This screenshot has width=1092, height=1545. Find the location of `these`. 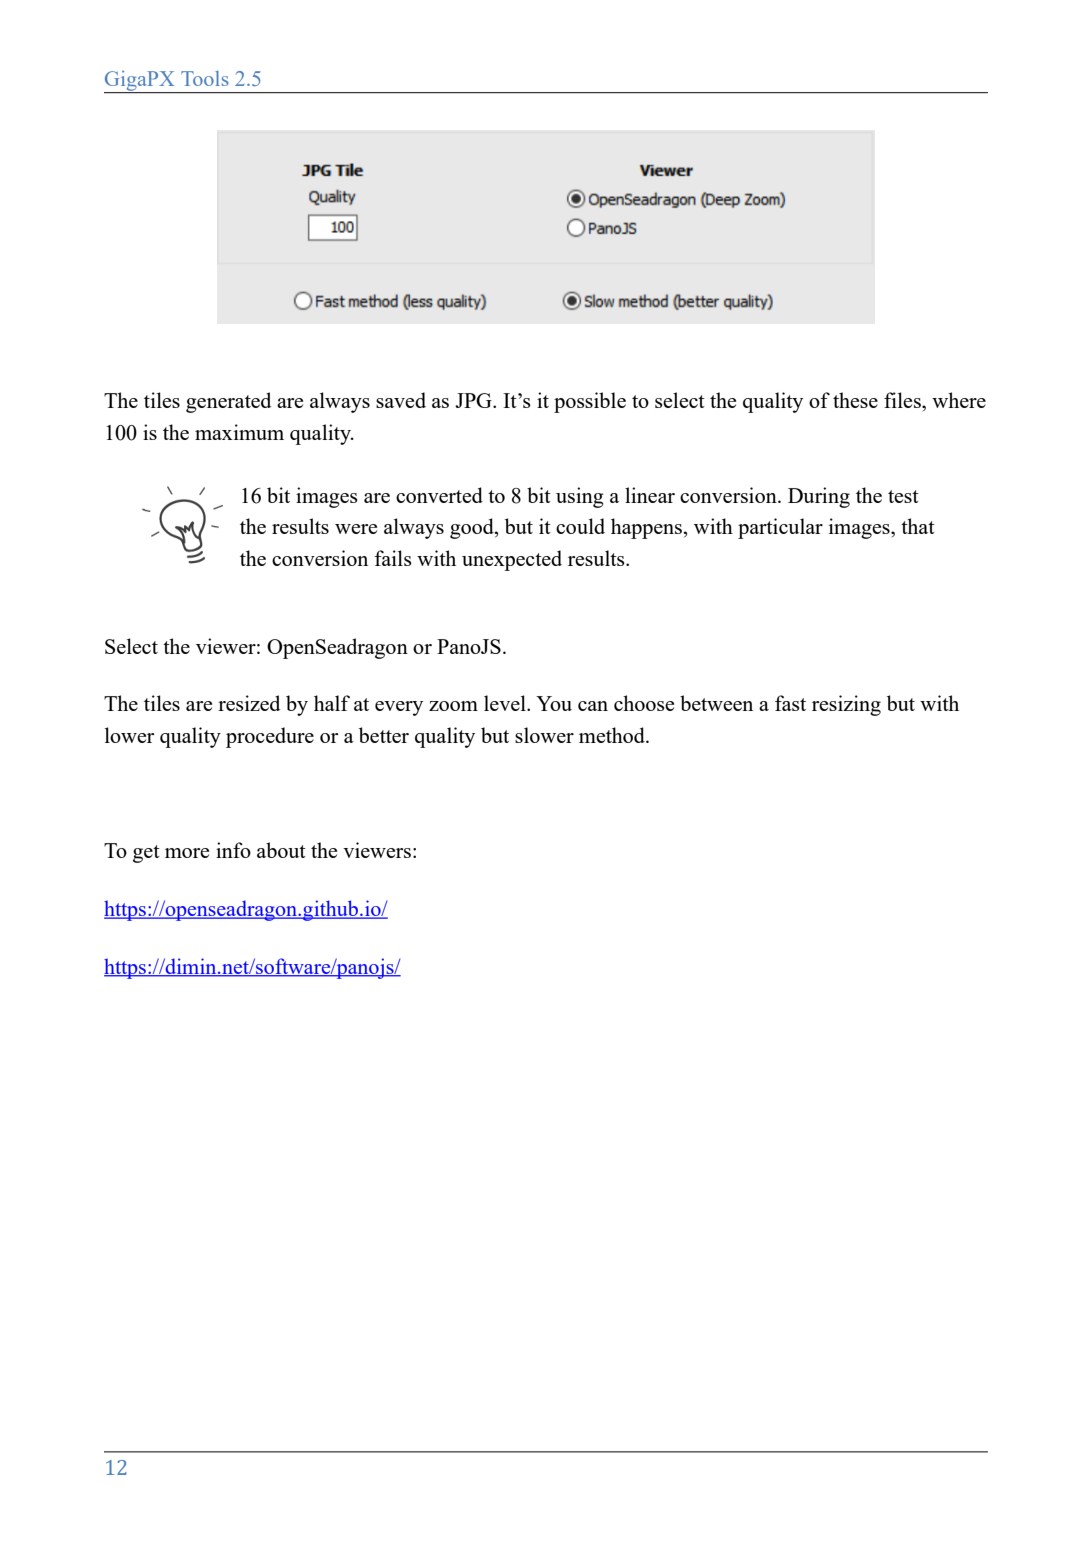

these is located at coordinates (855, 400).
